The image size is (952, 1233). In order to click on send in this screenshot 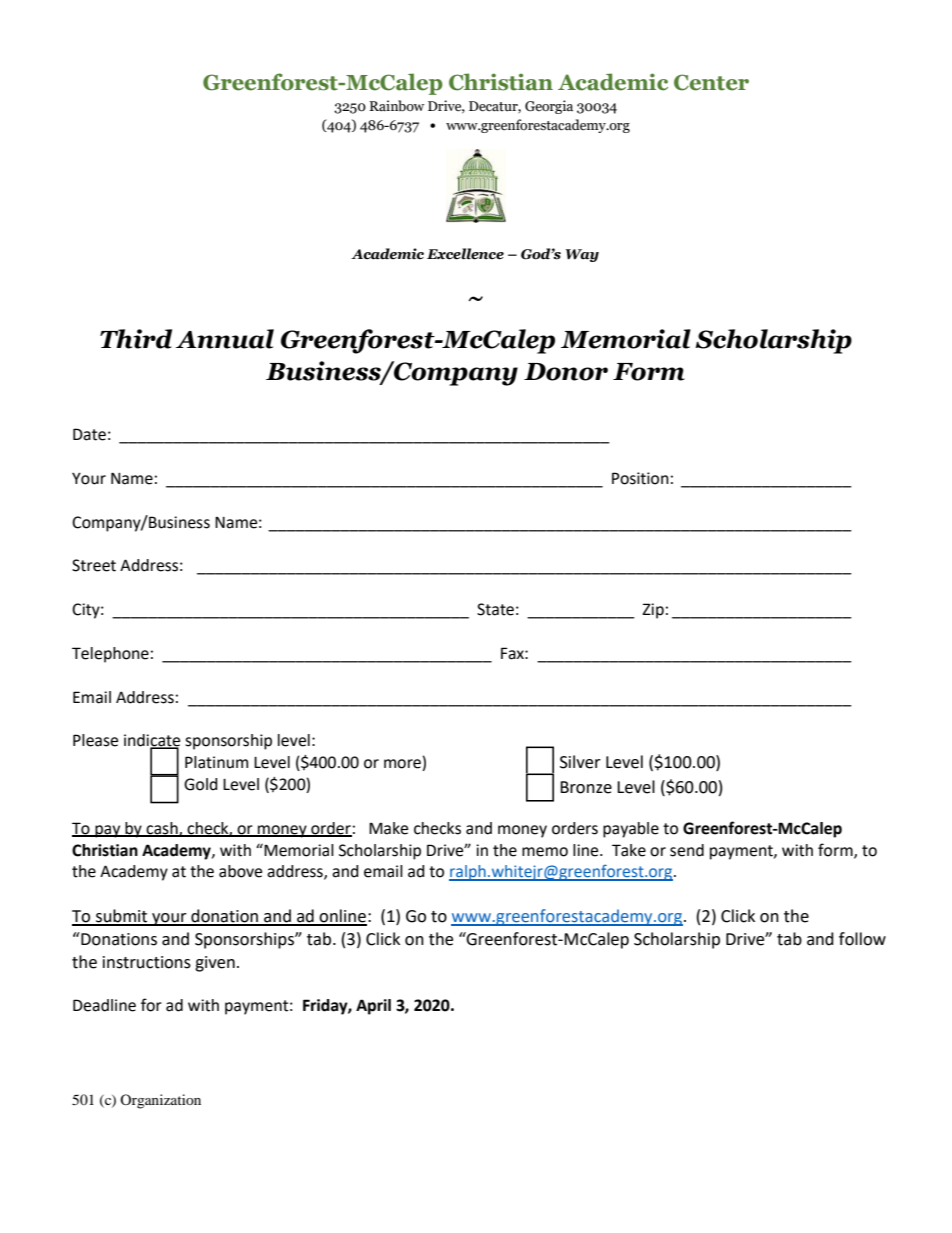, I will do `click(687, 850)`.
